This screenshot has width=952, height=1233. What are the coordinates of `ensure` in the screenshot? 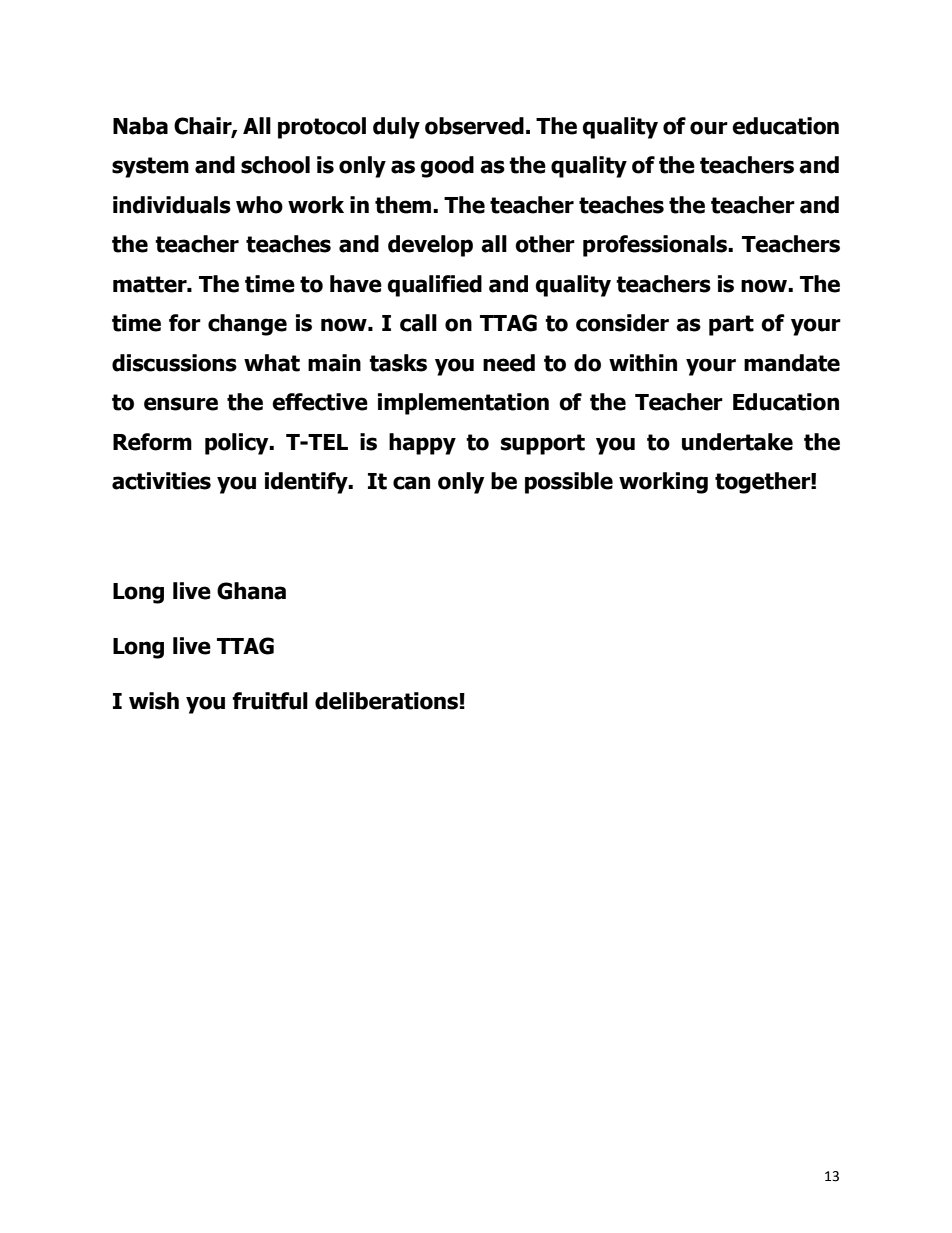 It's located at (181, 404).
